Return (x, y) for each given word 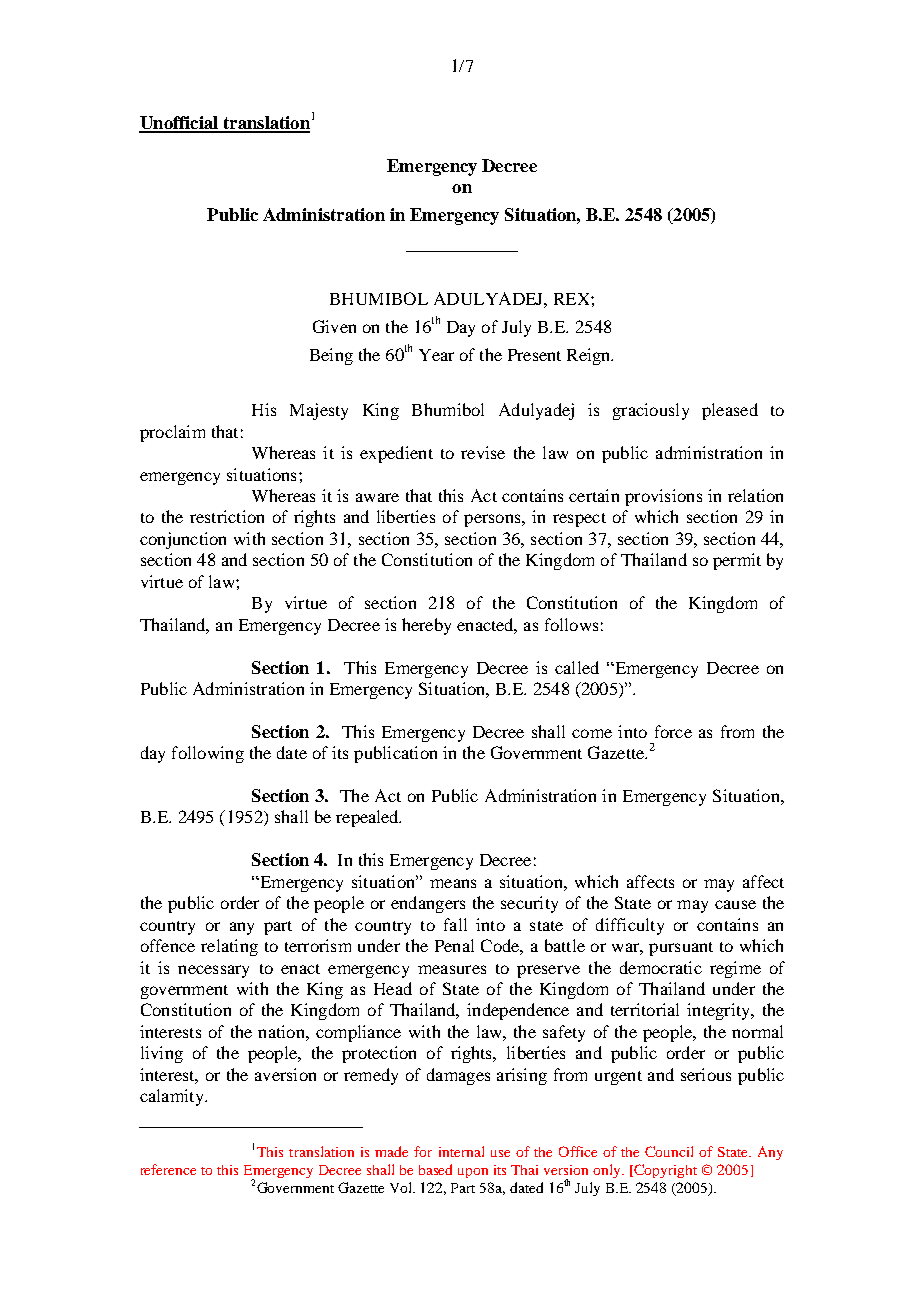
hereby (426, 626)
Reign (590, 356)
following (208, 754)
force (673, 731)
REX (573, 299)
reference (168, 1169)
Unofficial (179, 124)
